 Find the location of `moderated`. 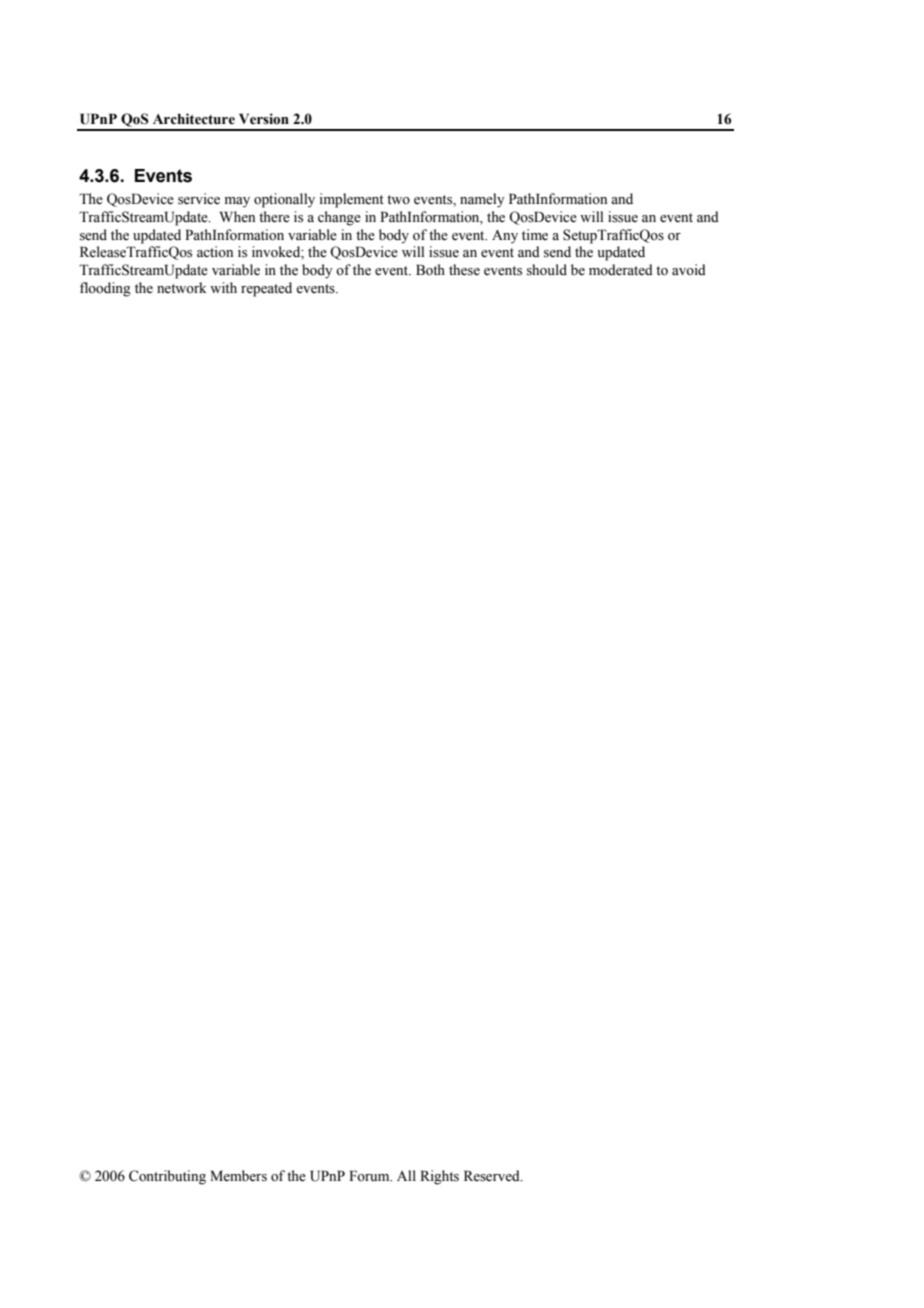

moderated is located at coordinates (621, 270).
